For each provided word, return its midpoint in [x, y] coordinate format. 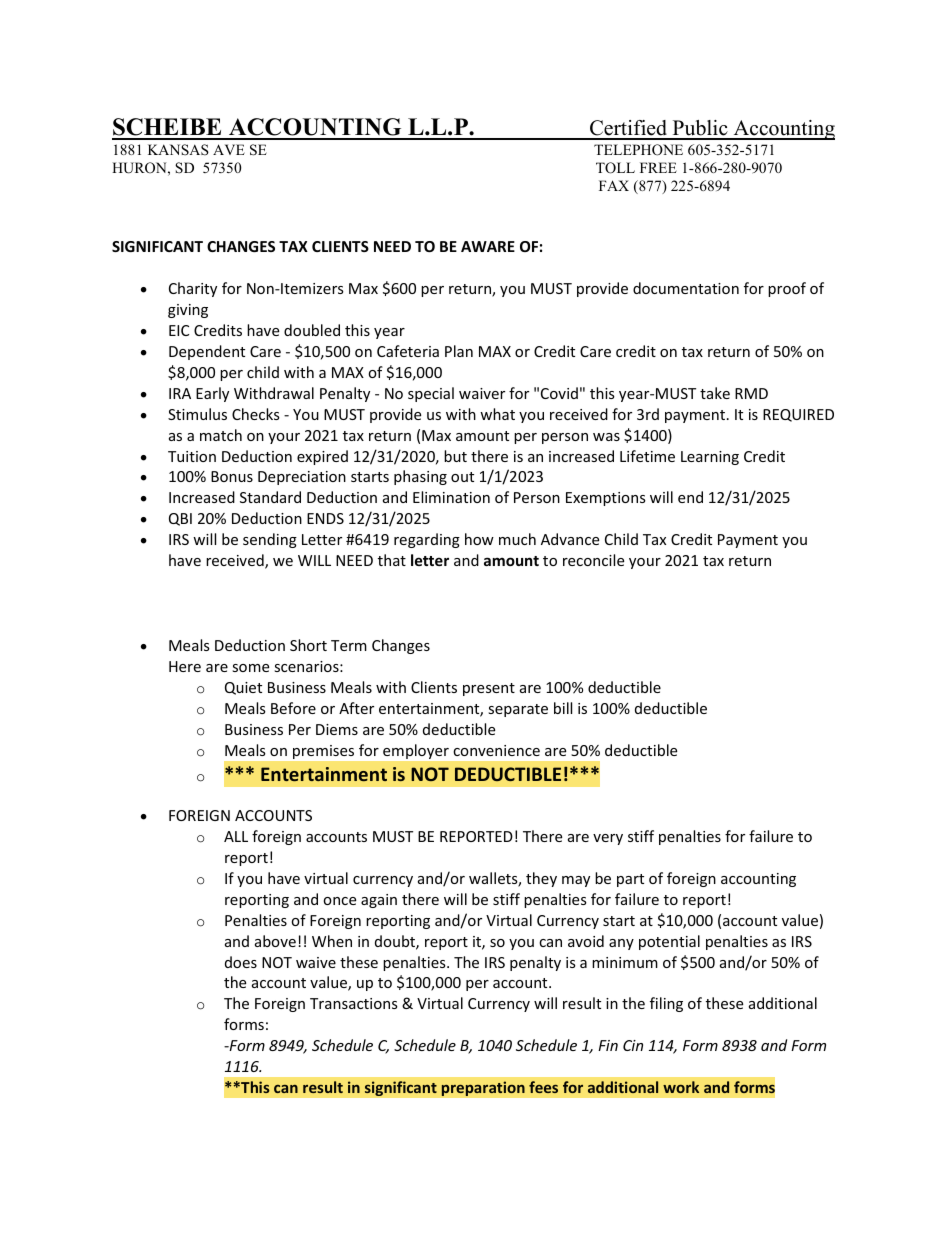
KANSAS [178, 150]
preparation [483, 1088]
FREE [658, 167]
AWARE [488, 246]
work [681, 1087]
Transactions [354, 1003]
